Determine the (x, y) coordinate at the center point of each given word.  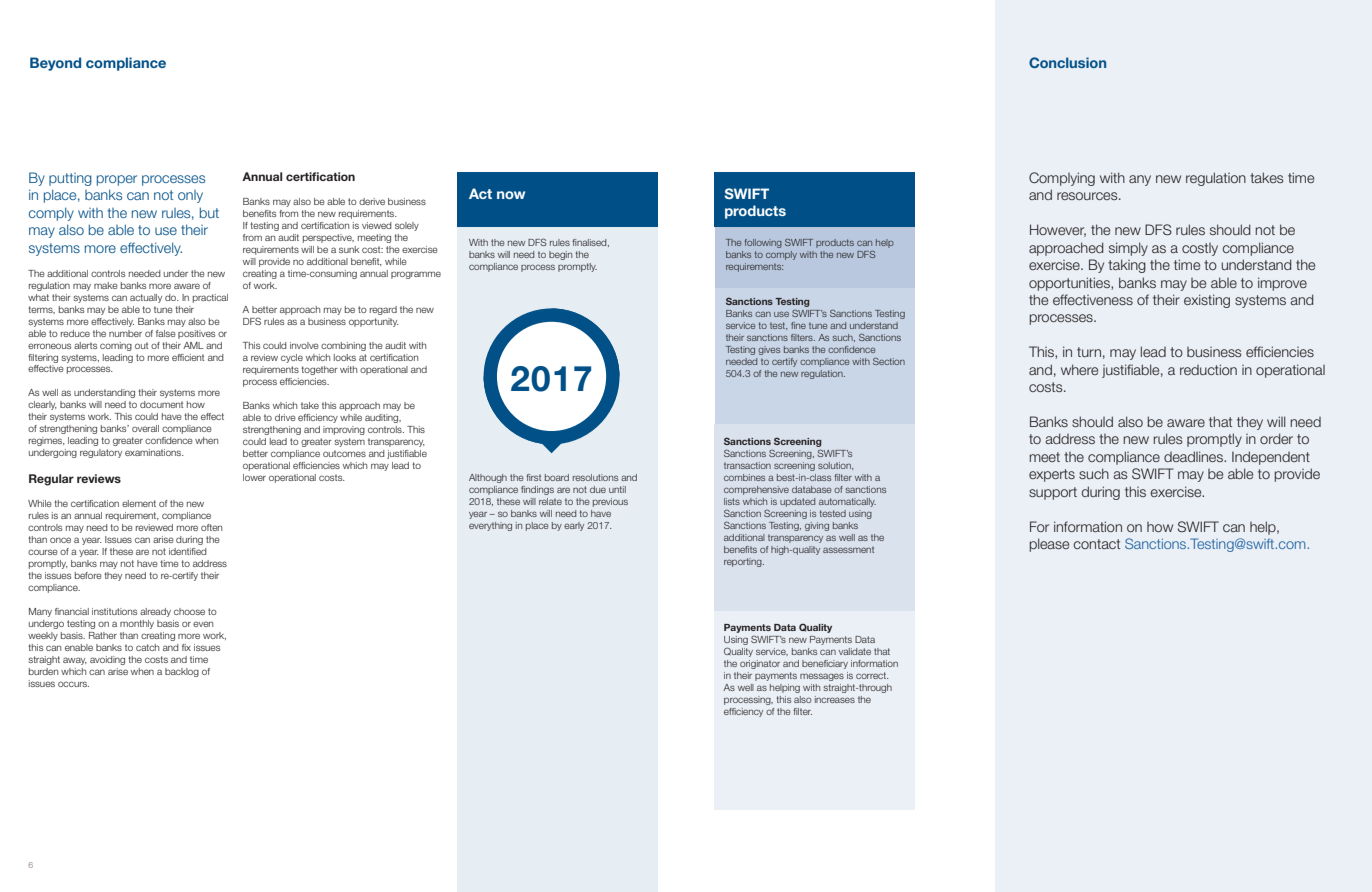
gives (769, 350)
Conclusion (1067, 62)
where (1079, 369)
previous (610, 502)
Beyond (55, 64)
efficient (188, 357)
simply (1128, 249)
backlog (182, 672)
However (1058, 230)
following (763, 243)
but (209, 212)
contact (1096, 544)
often (211, 527)
